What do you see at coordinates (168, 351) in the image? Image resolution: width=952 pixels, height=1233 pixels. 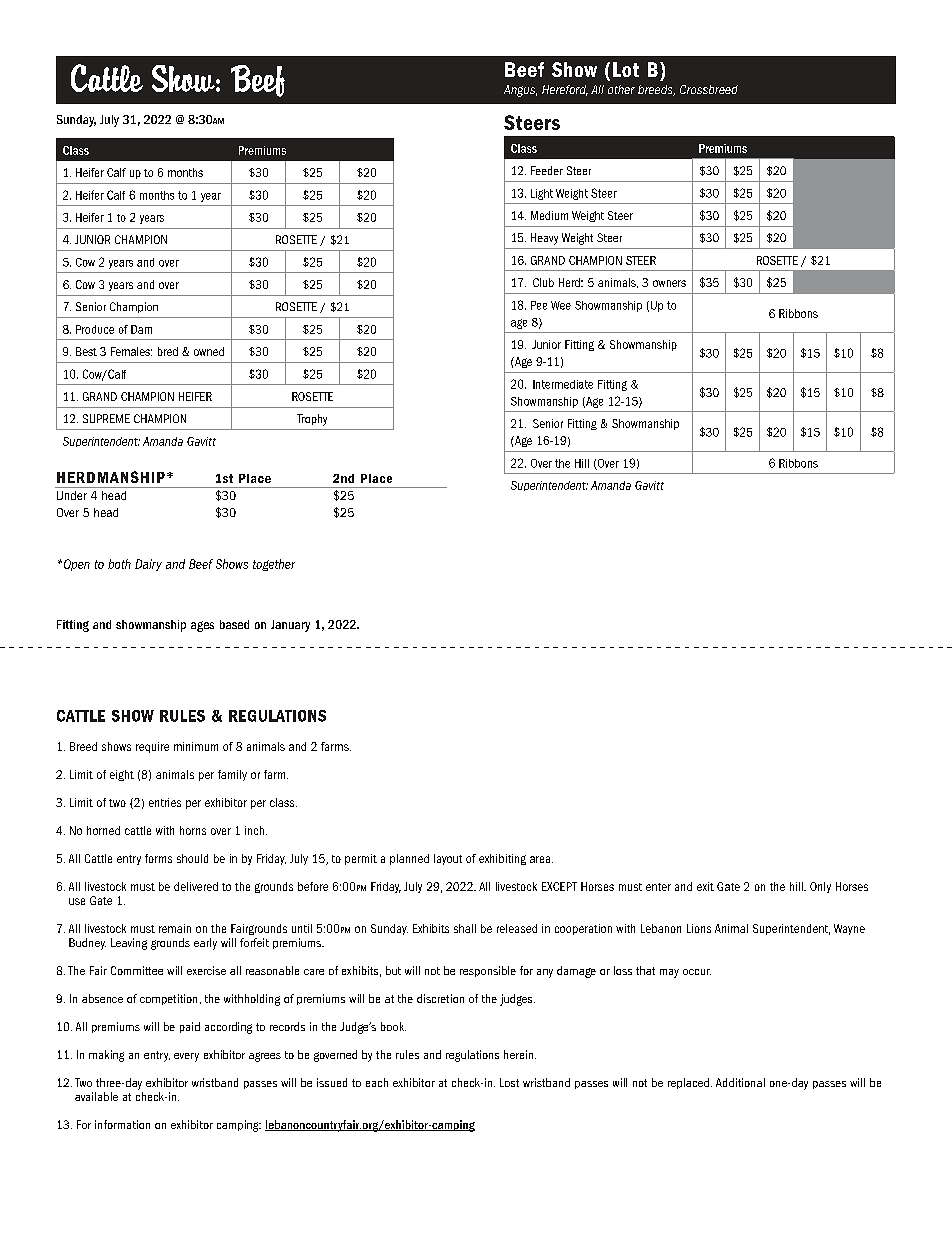 I see `bred` at bounding box center [168, 351].
